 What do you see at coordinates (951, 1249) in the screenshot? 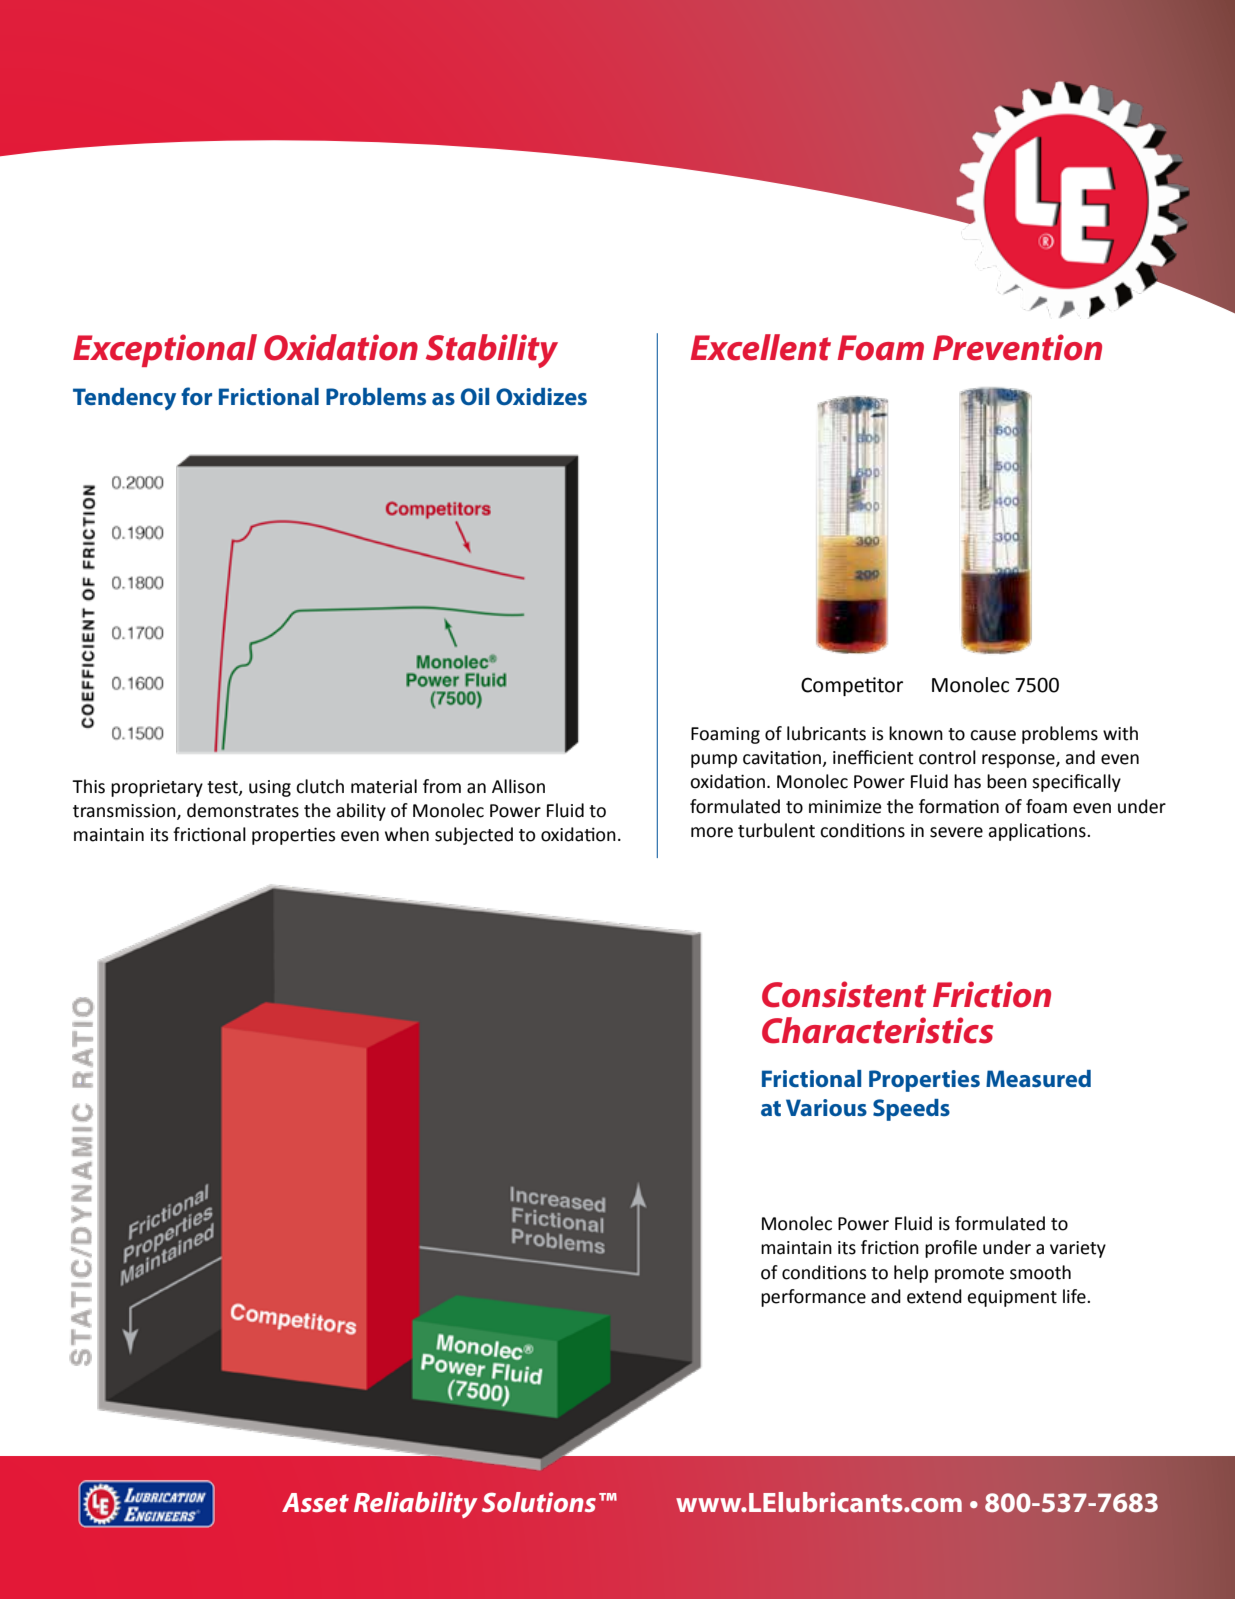
I see `profile` at bounding box center [951, 1249].
